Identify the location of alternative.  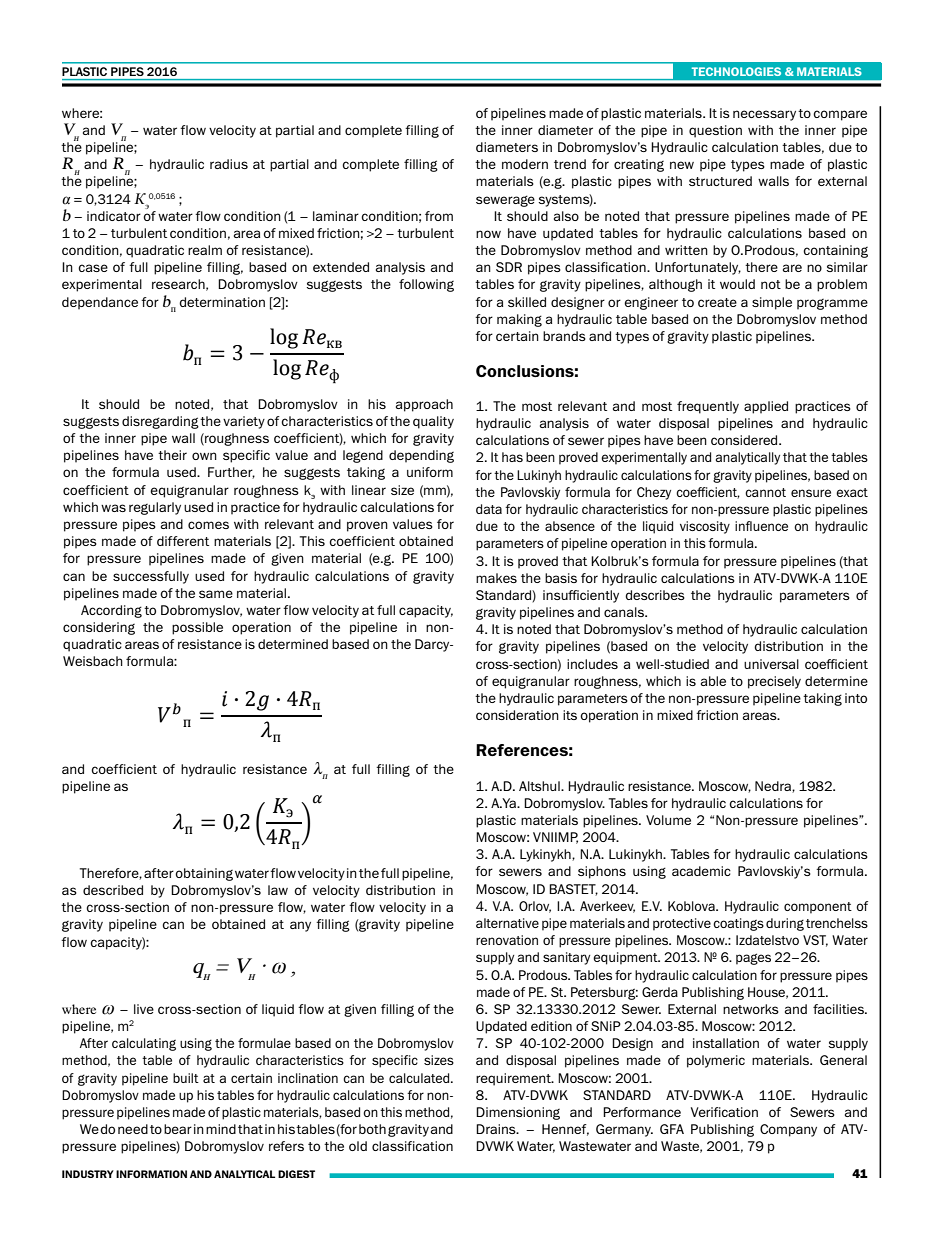
(507, 923).
